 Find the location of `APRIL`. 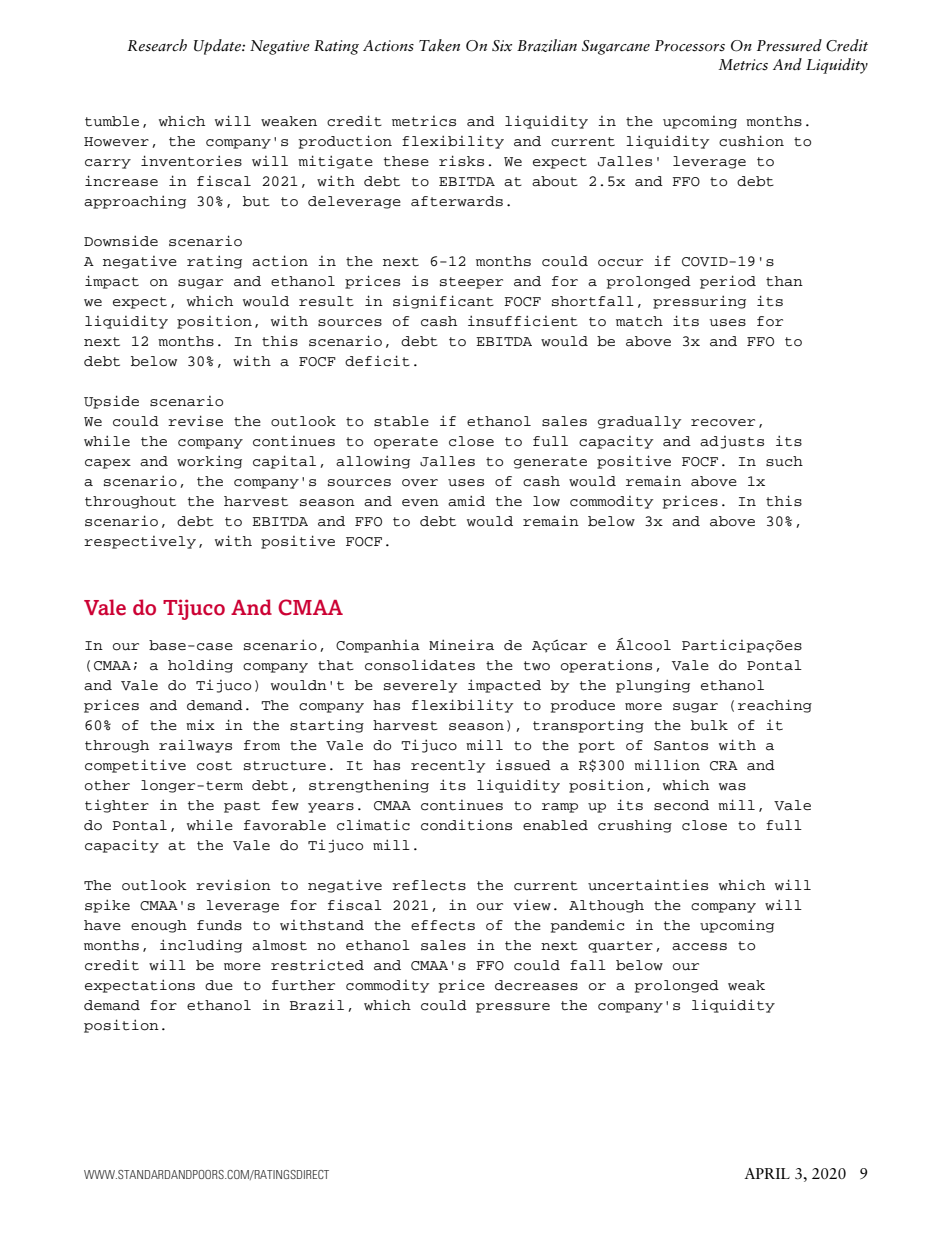

APRIL is located at coordinates (767, 1173).
